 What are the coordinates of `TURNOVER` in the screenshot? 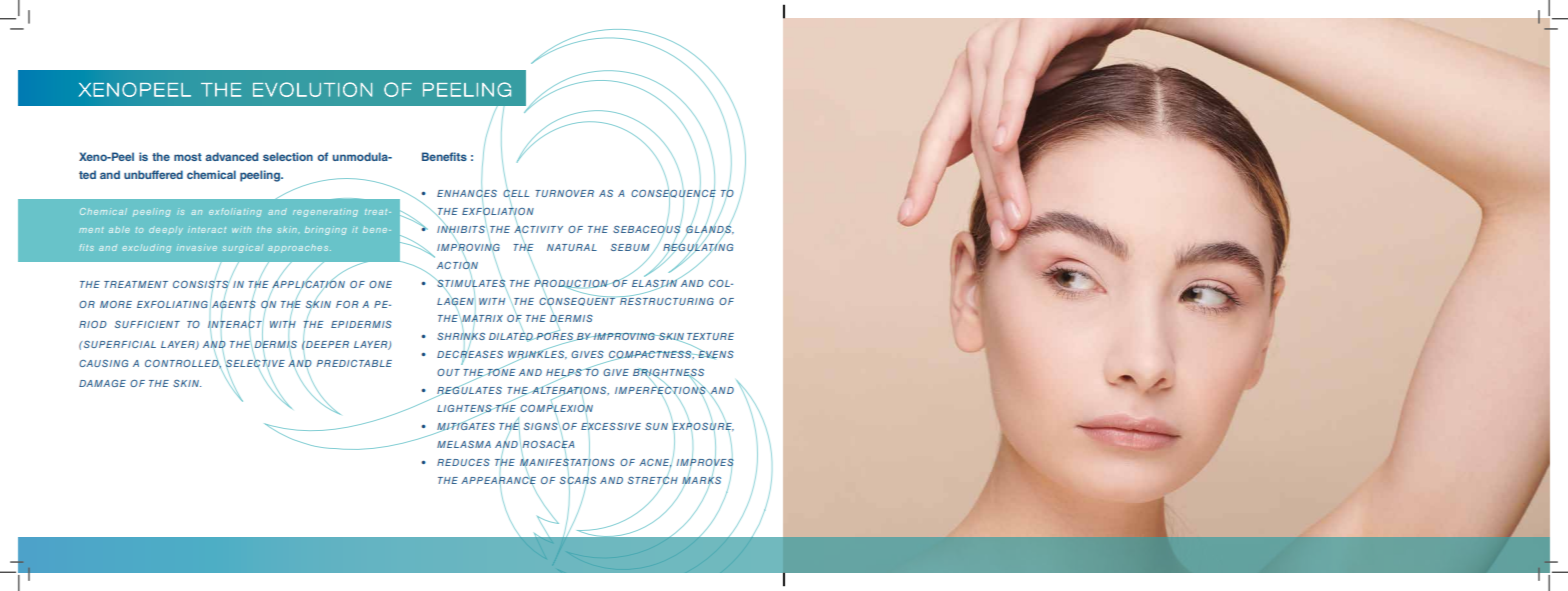 It's located at (564, 193).
